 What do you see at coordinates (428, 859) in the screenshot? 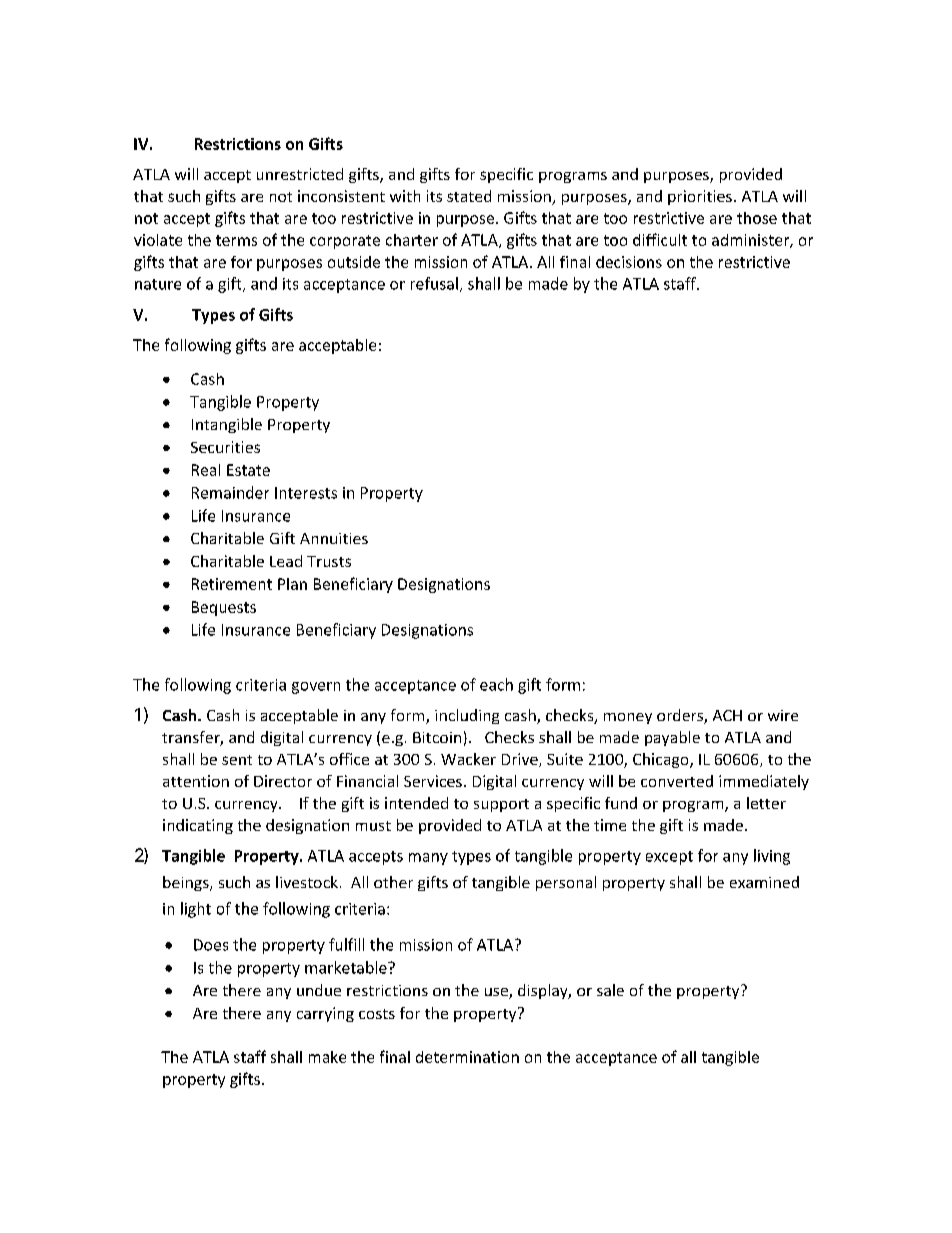
I see `many` at bounding box center [428, 859].
